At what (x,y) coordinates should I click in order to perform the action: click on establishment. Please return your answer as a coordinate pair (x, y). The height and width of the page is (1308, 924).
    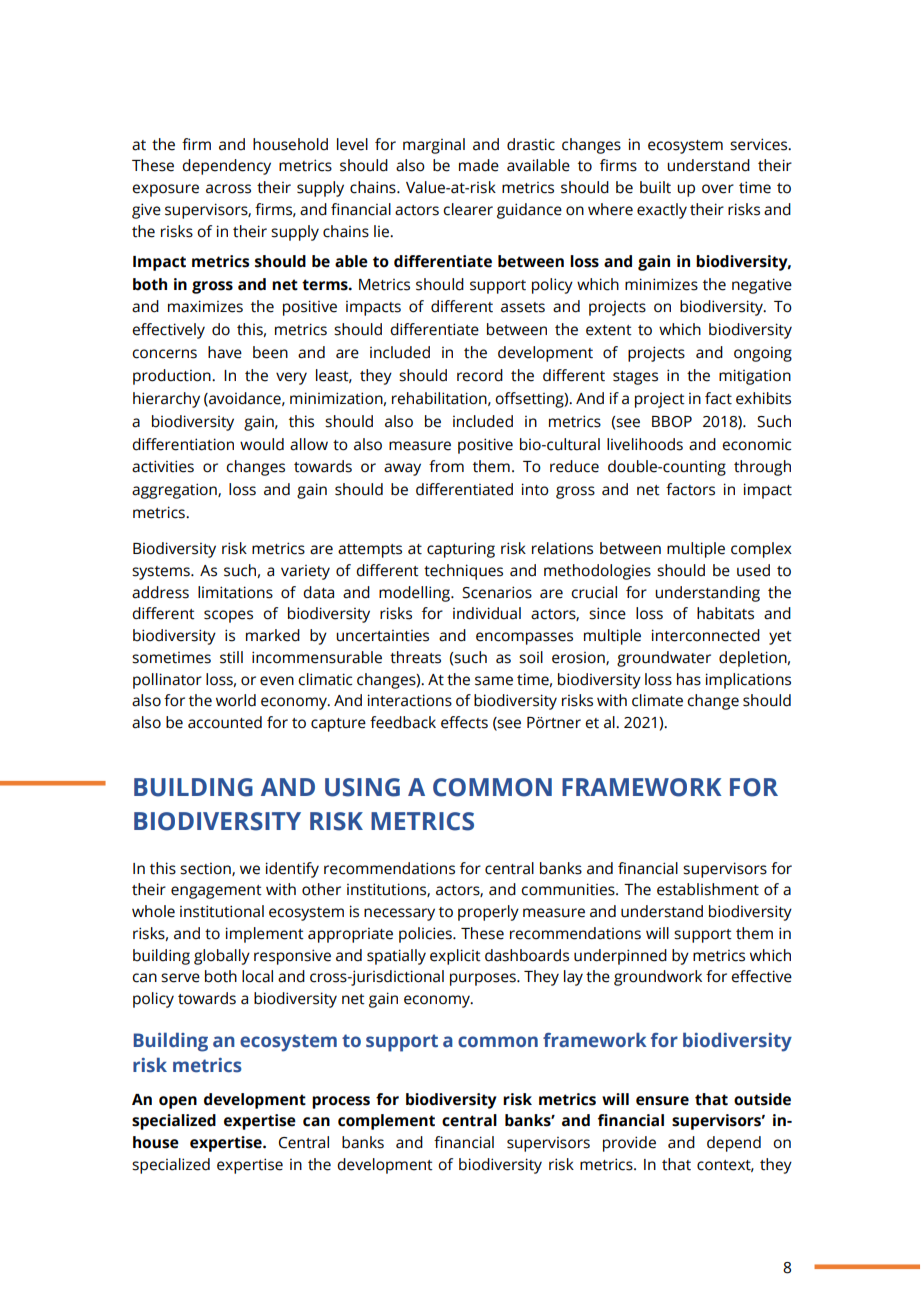
    Looking at the image, I should click on (708, 889).
